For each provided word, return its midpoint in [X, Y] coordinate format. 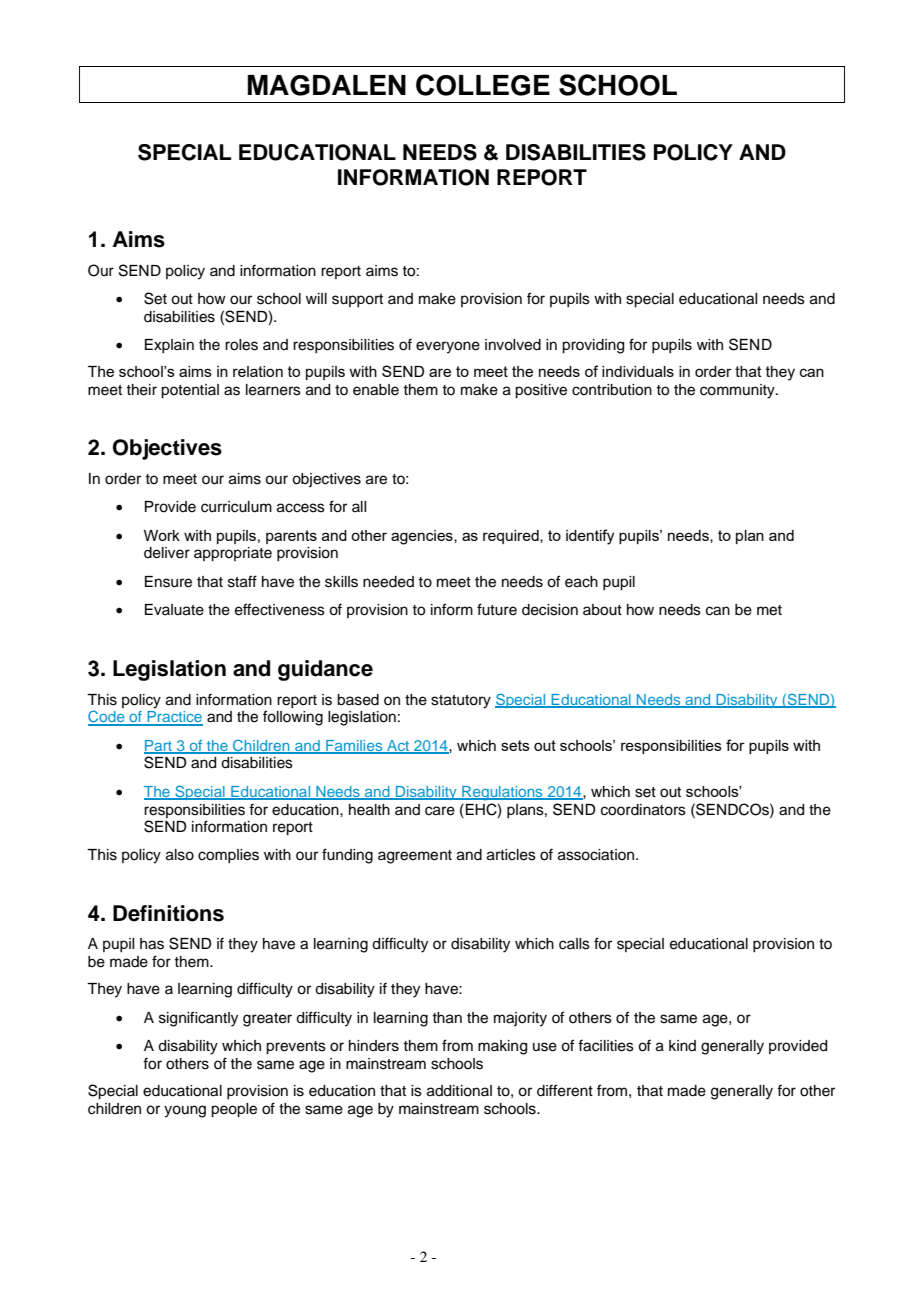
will [316, 298]
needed [388, 582]
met [769, 610]
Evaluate [174, 610]
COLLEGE [483, 85]
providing [593, 346]
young [185, 1111]
